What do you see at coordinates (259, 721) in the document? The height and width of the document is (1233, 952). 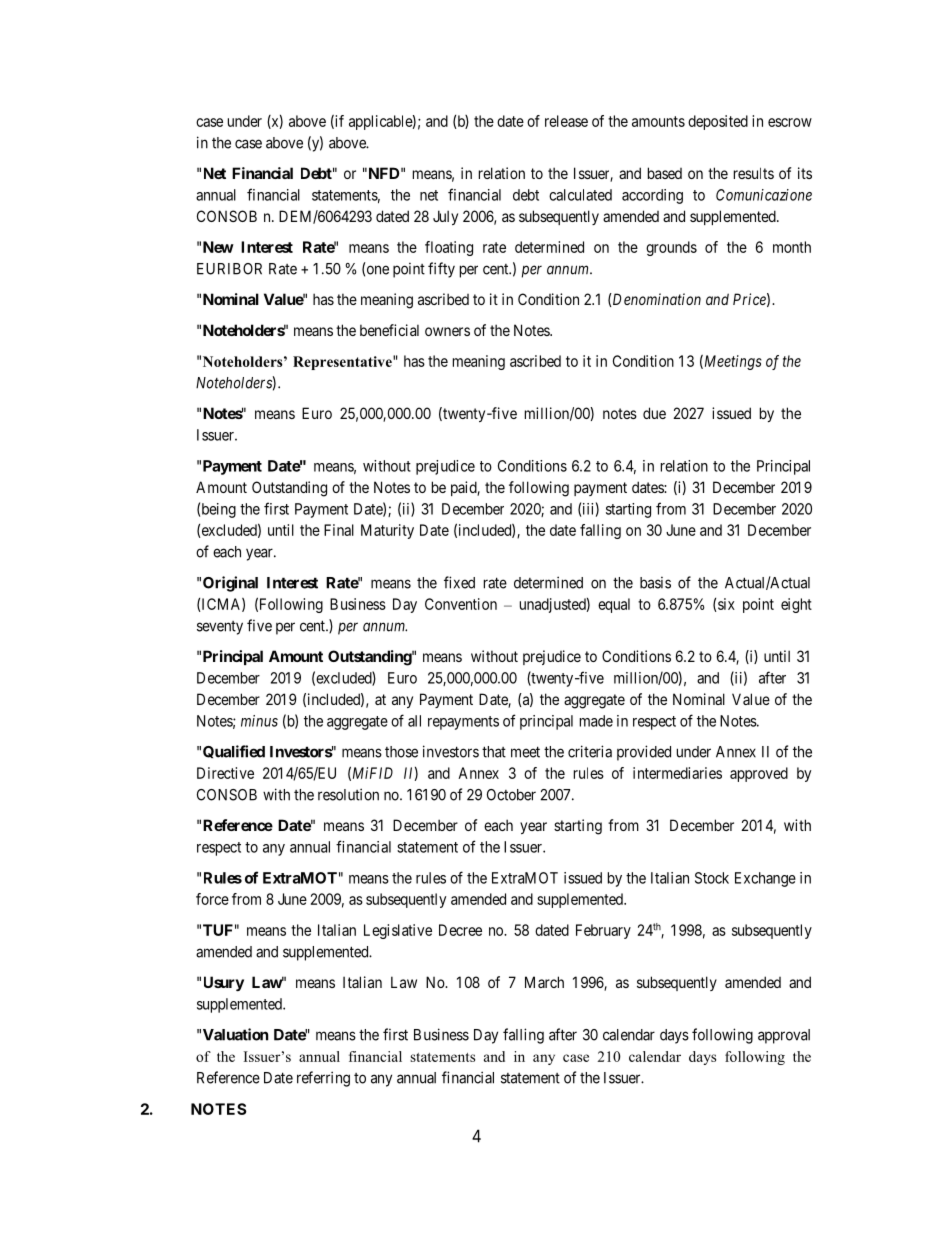 I see `minus` at bounding box center [259, 721].
